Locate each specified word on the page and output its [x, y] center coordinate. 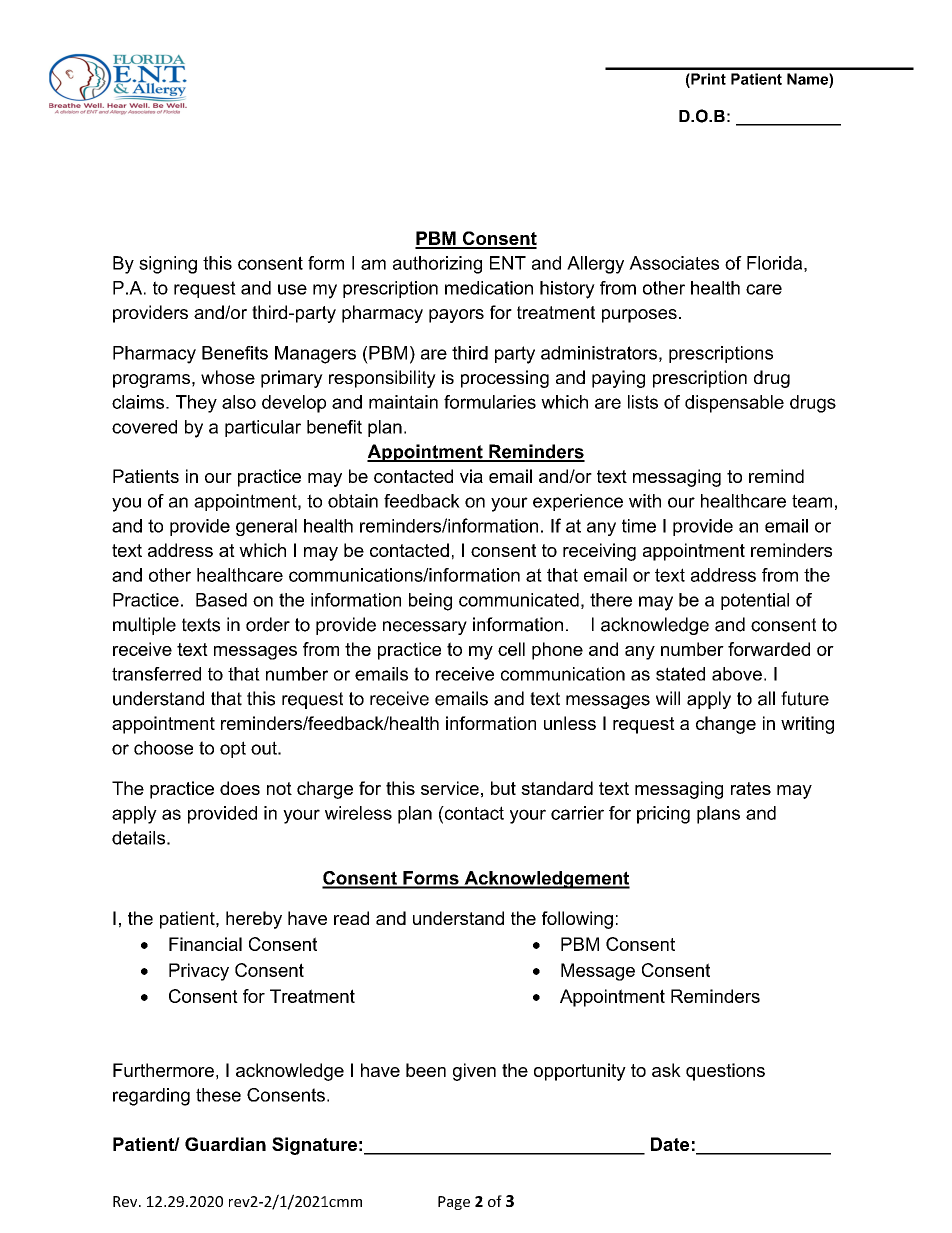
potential [755, 601]
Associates [674, 263]
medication [489, 288]
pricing [663, 815]
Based [221, 600]
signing [168, 265]
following [577, 920]
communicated [519, 600]
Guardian [225, 1144]
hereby [254, 920]
